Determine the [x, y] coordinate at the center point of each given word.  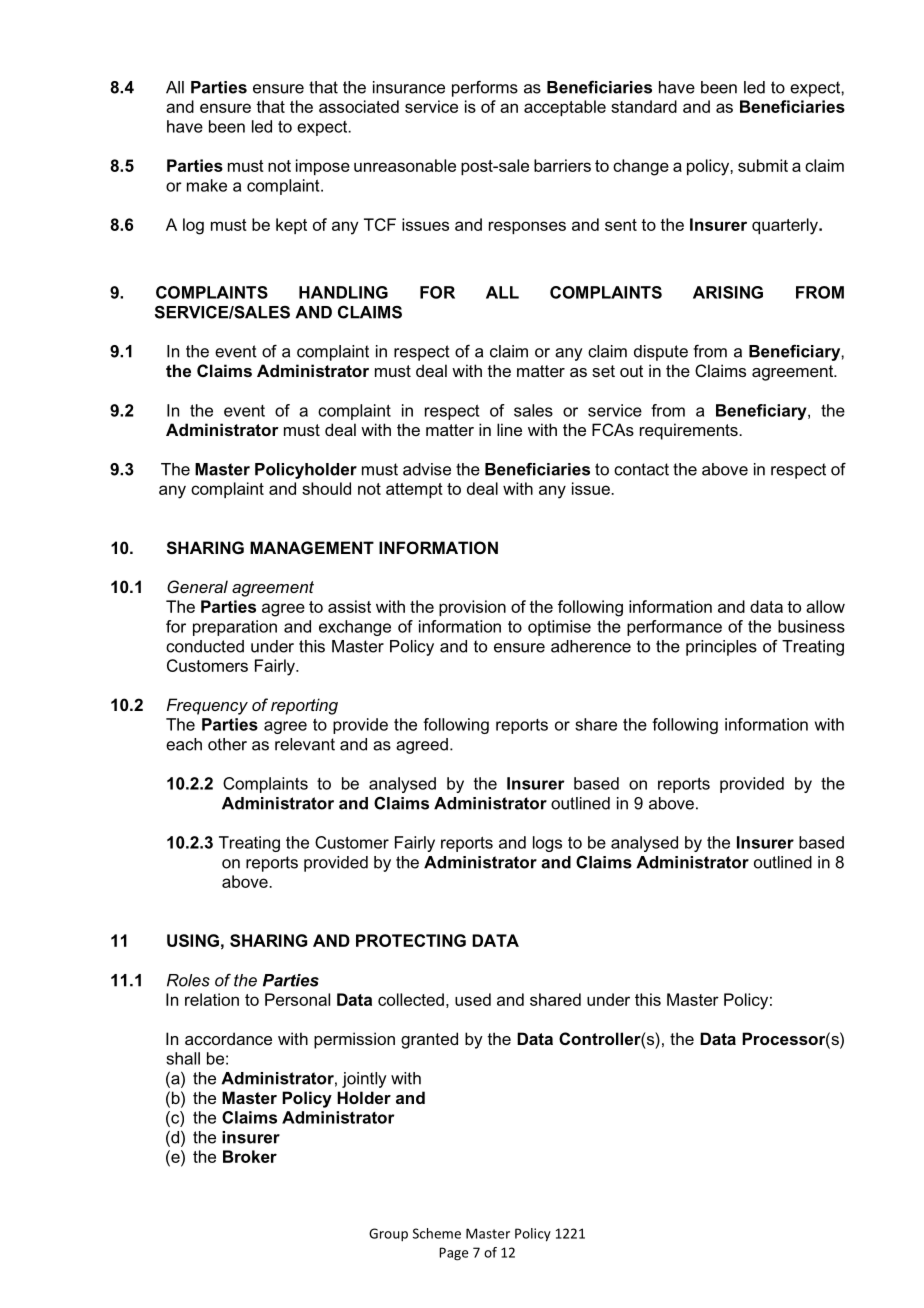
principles [721, 648]
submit [763, 165]
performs [485, 88]
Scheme [437, 1233]
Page [453, 1254]
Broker [250, 1156]
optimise [559, 628]
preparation [235, 628]
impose [323, 167]
